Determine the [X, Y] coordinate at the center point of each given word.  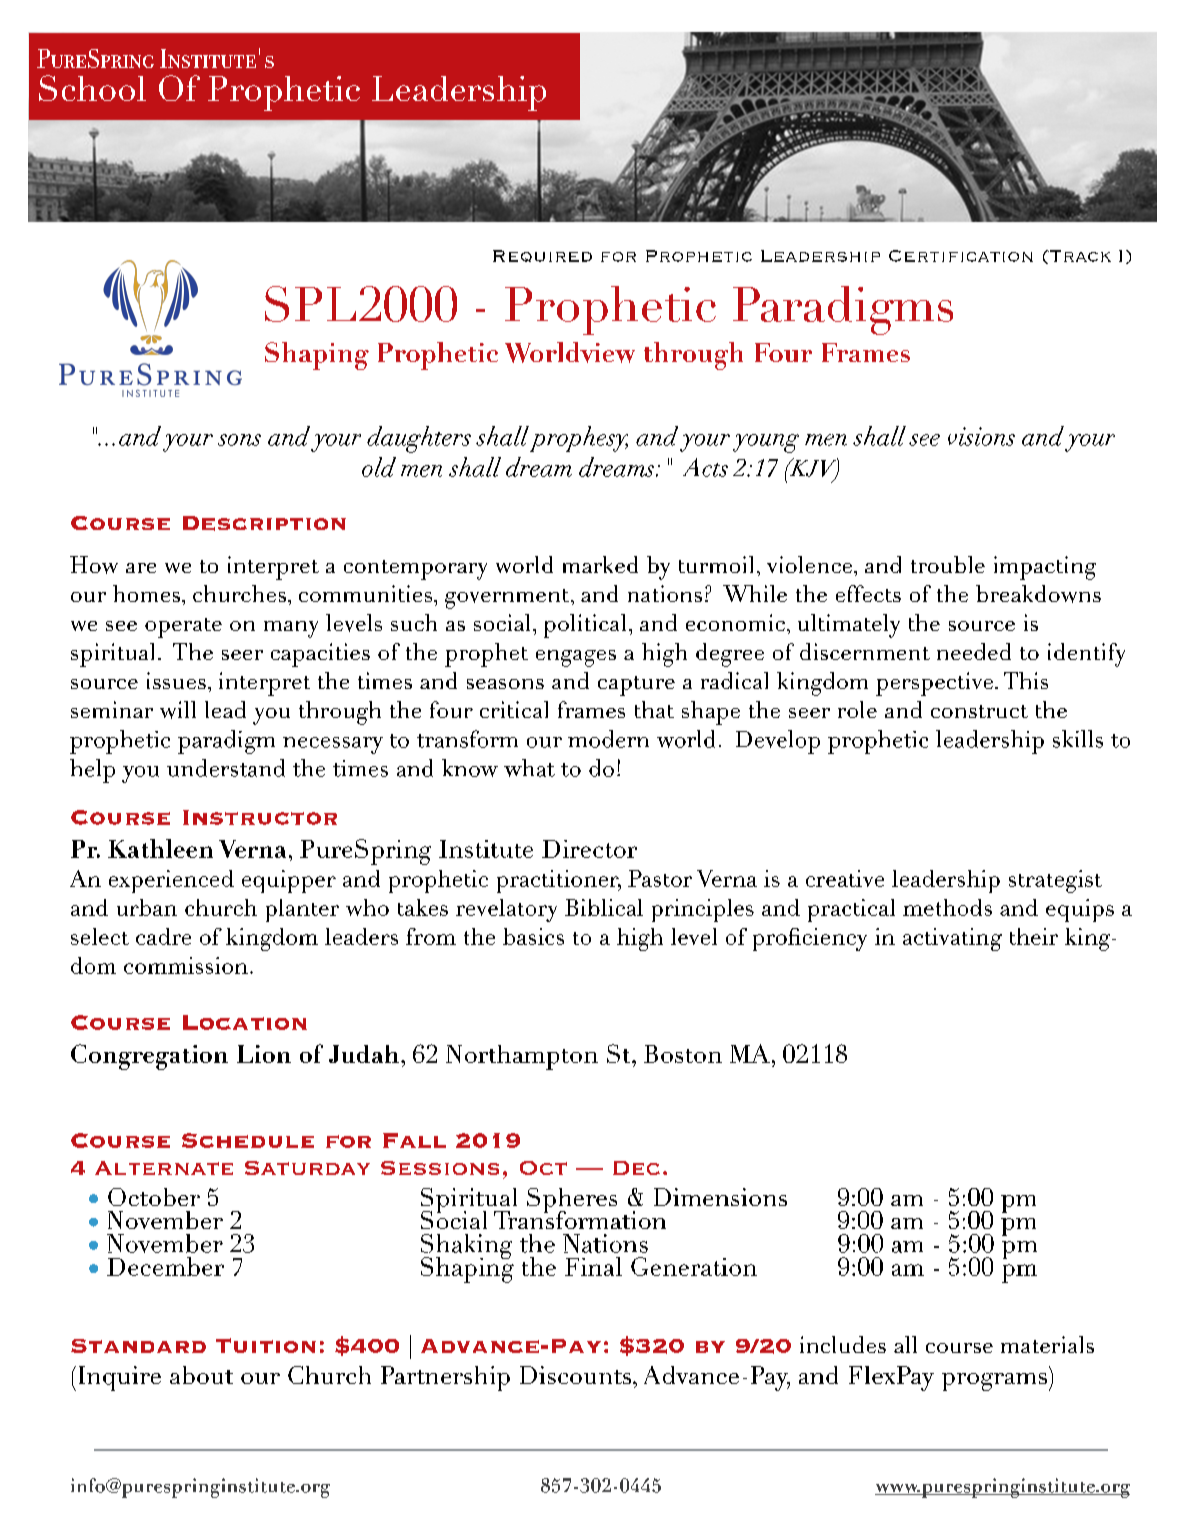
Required [542, 256]
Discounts [577, 1375]
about [201, 1375]
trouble [948, 564]
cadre [163, 936]
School [92, 88]
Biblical [604, 907]
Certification [961, 256]
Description [264, 523]
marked [600, 564]
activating [952, 939]
